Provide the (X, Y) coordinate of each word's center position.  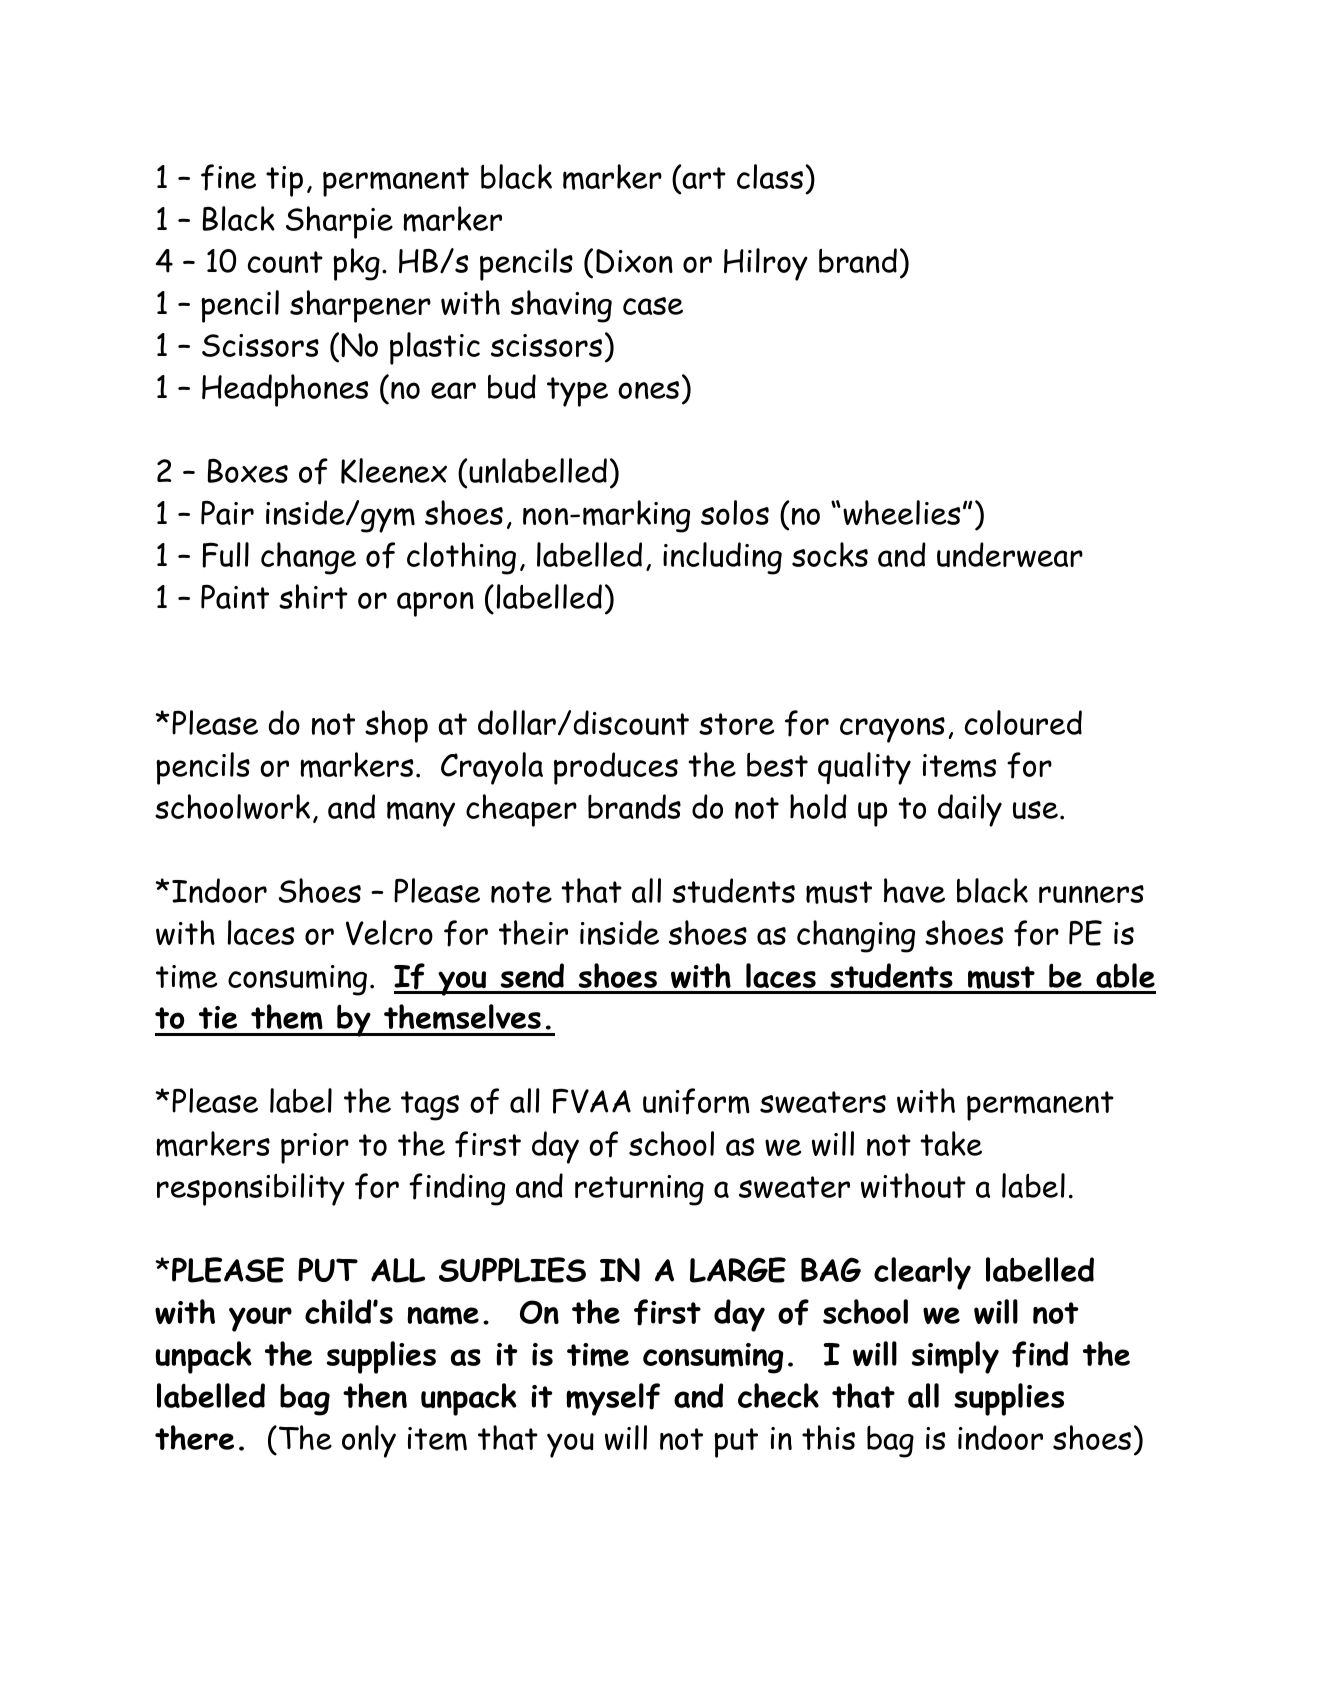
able (1125, 975)
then (375, 1395)
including (722, 558)
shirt (313, 596)
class (771, 176)
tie (218, 1017)
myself (613, 1399)
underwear (1010, 554)
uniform (696, 1101)
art (703, 177)
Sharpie (339, 222)
